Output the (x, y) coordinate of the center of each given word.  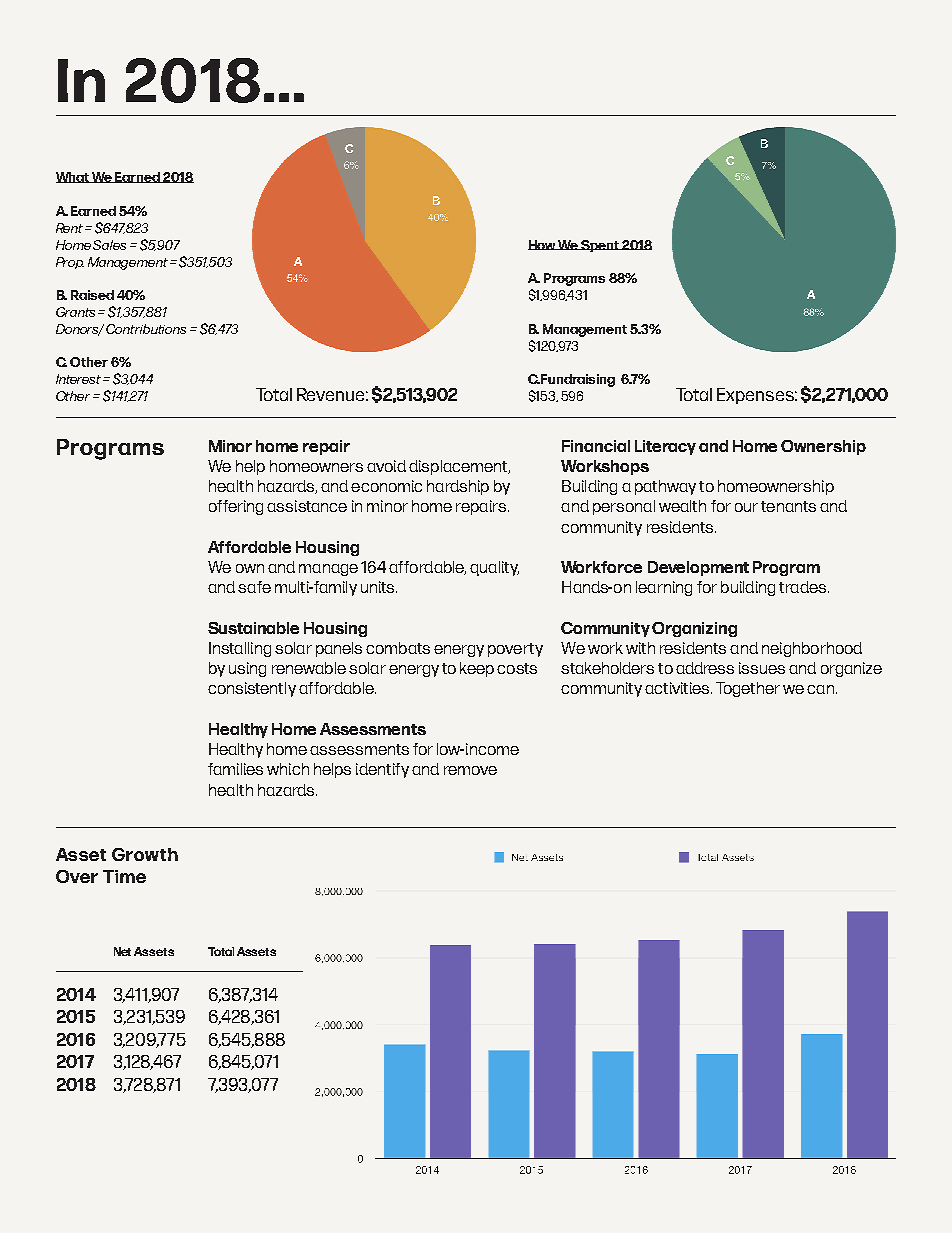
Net (122, 951)
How (543, 245)
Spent (600, 246)
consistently (252, 689)
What (74, 177)
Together (748, 689)
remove (470, 770)
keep (477, 669)
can (820, 689)
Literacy (665, 447)
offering (236, 507)
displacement (459, 467)
